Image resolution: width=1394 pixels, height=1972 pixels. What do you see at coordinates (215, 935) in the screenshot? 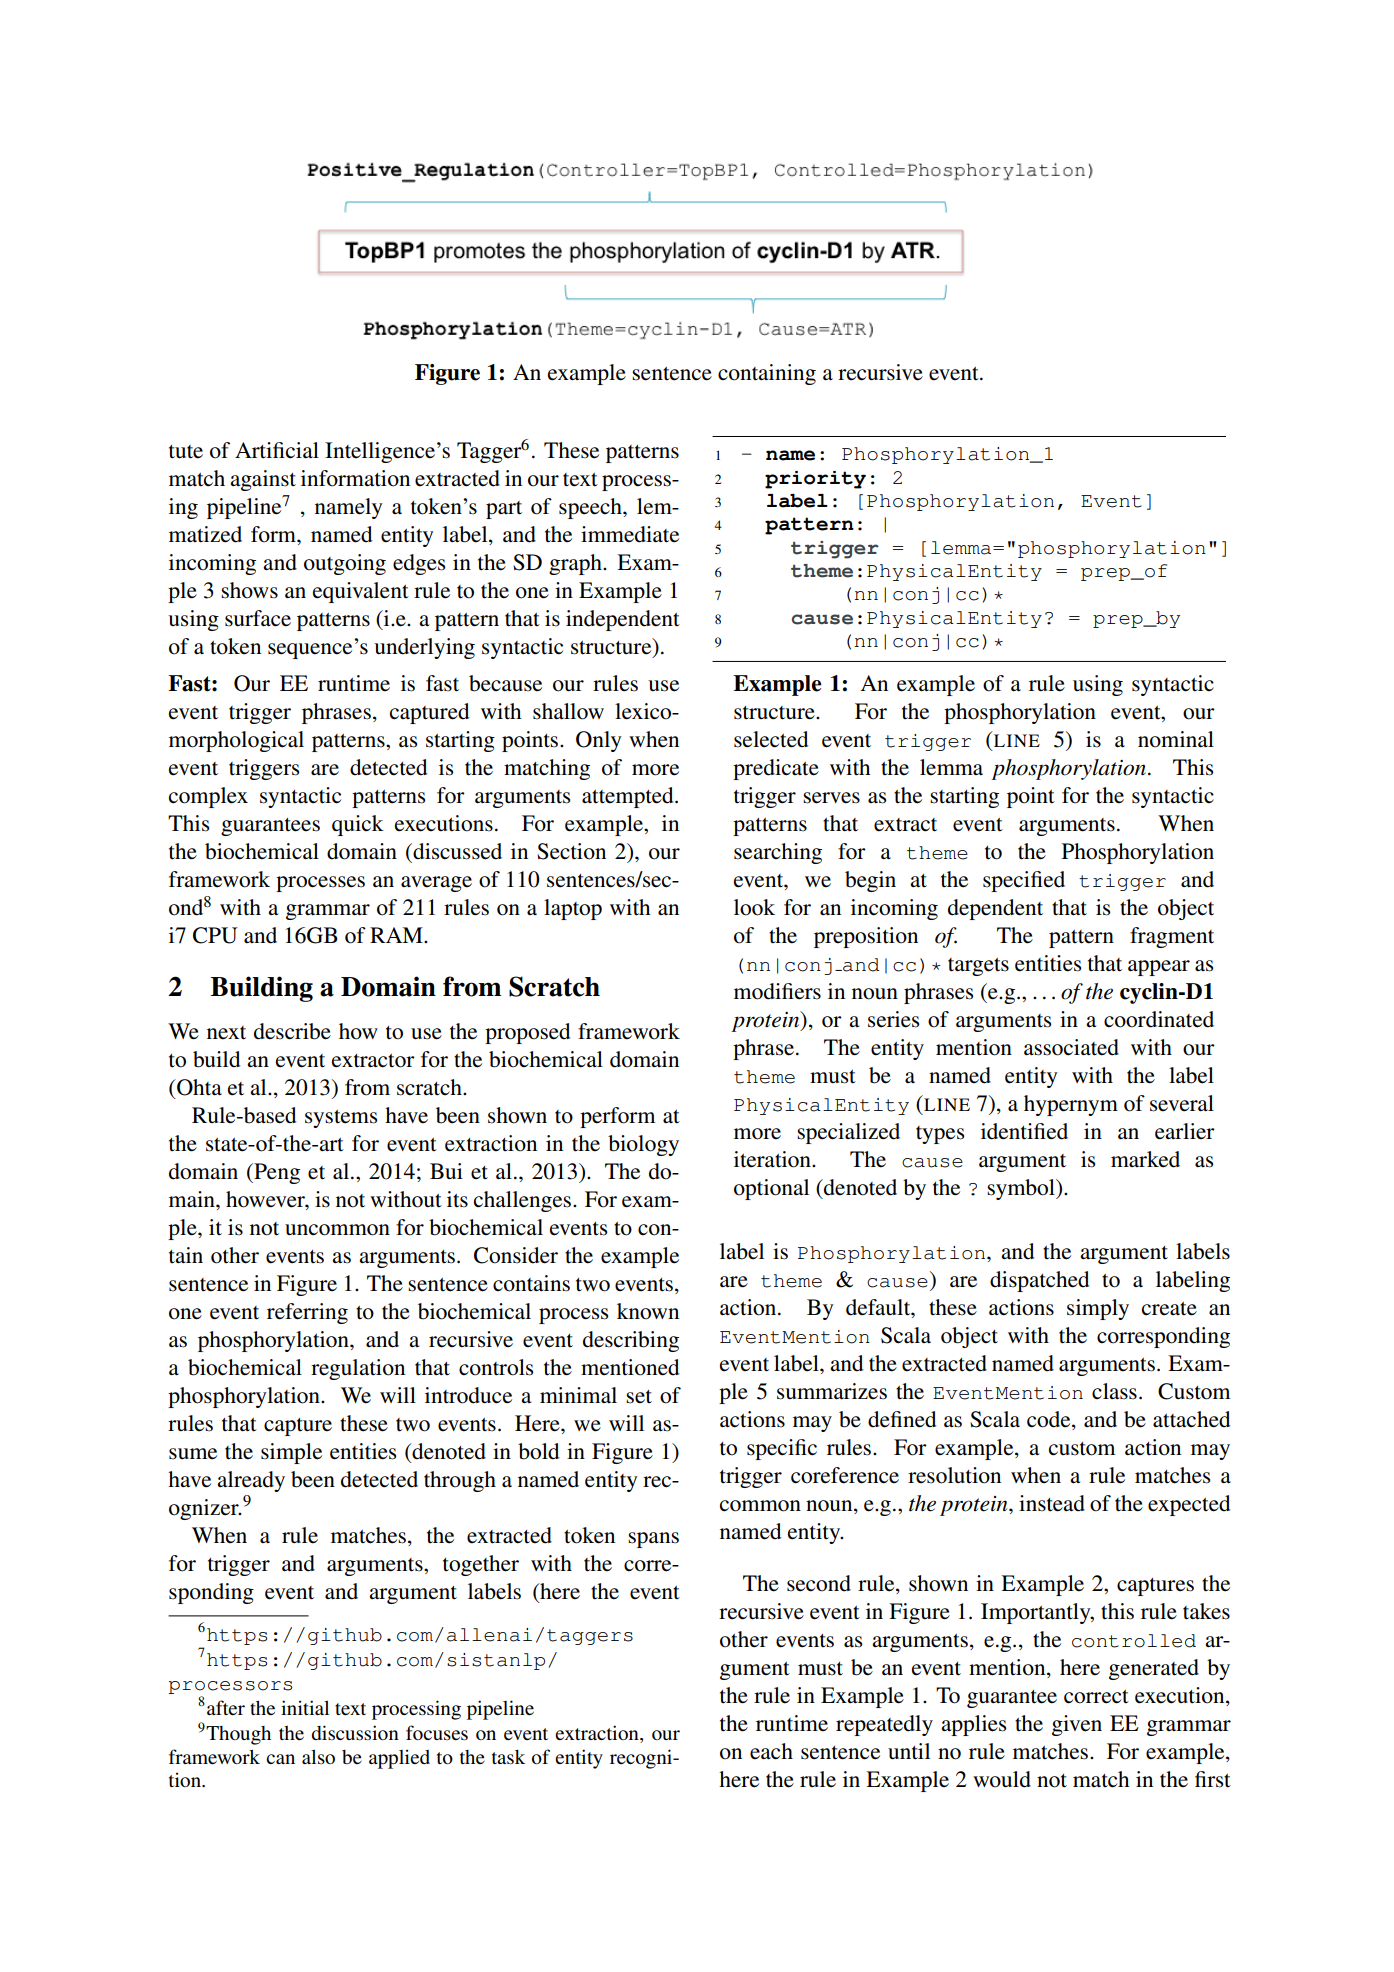
I see `CPU` at bounding box center [215, 935].
